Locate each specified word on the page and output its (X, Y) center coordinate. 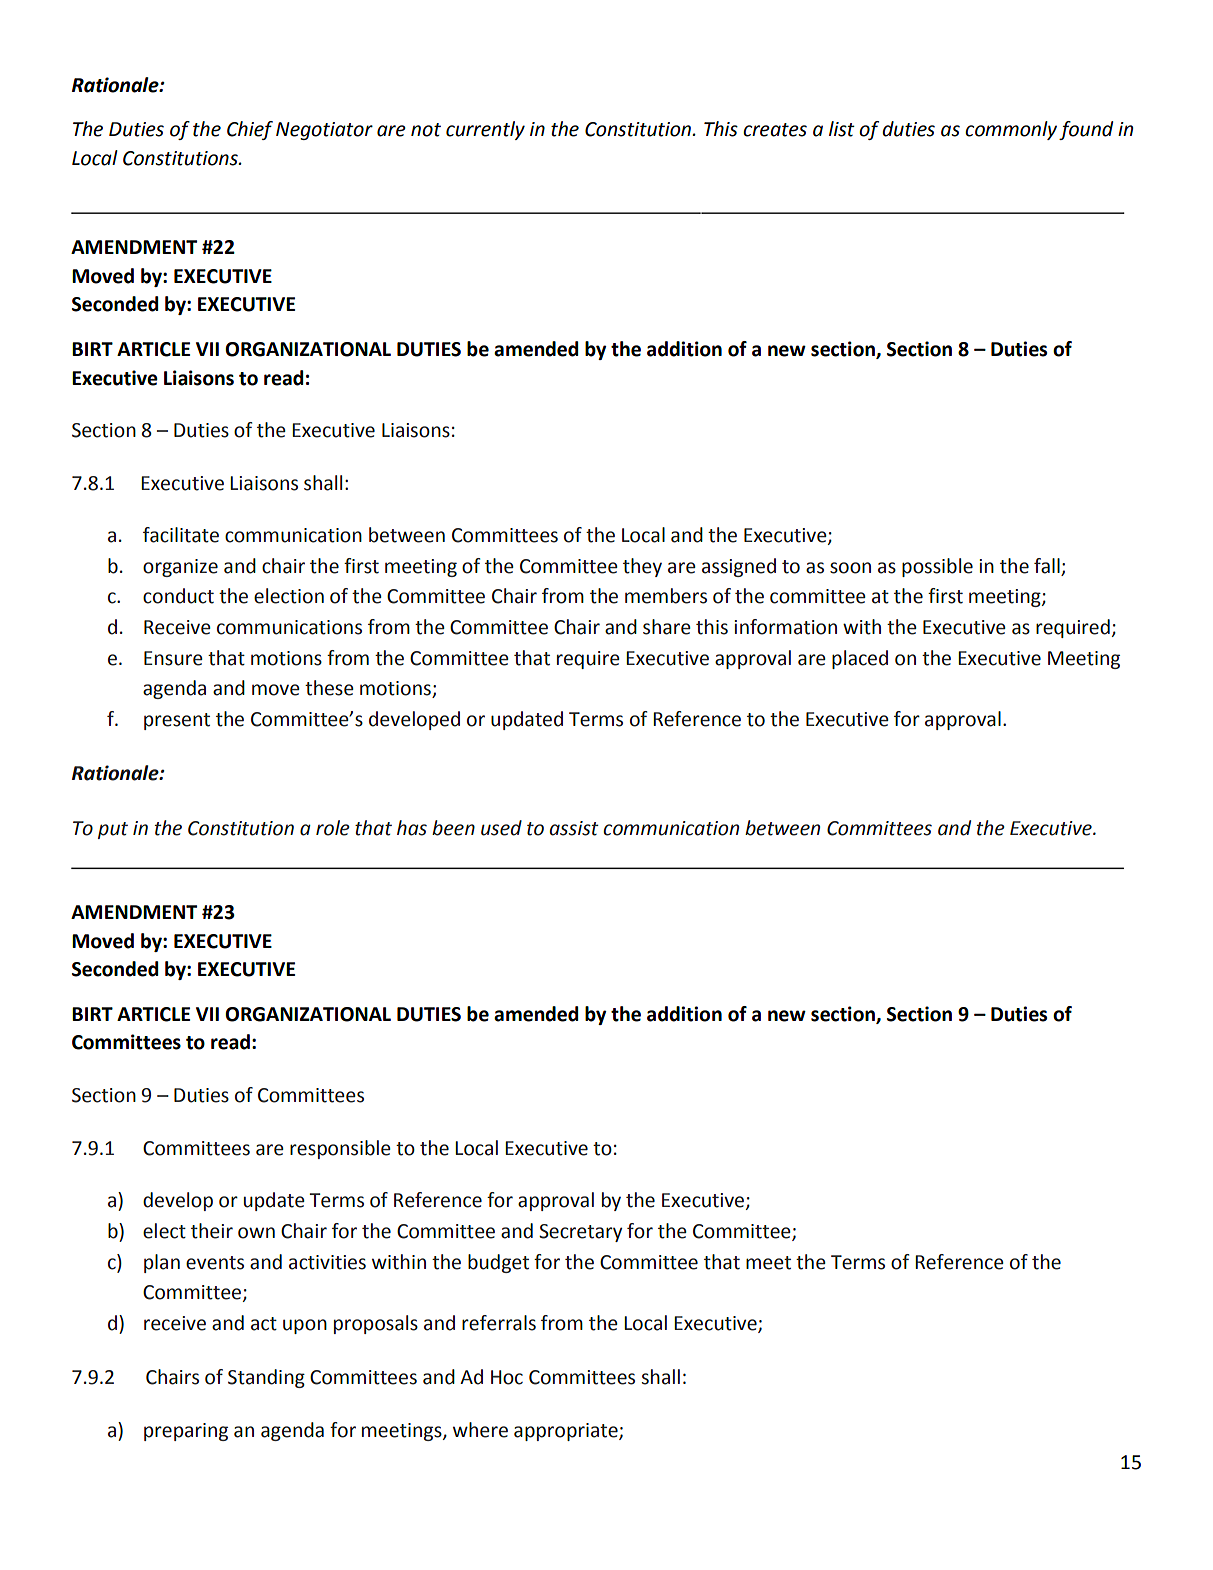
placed (860, 659)
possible (937, 567)
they (642, 567)
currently (485, 130)
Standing (266, 1378)
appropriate (567, 1432)
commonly (1011, 130)
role (333, 828)
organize (180, 568)
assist (574, 828)
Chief (250, 130)
